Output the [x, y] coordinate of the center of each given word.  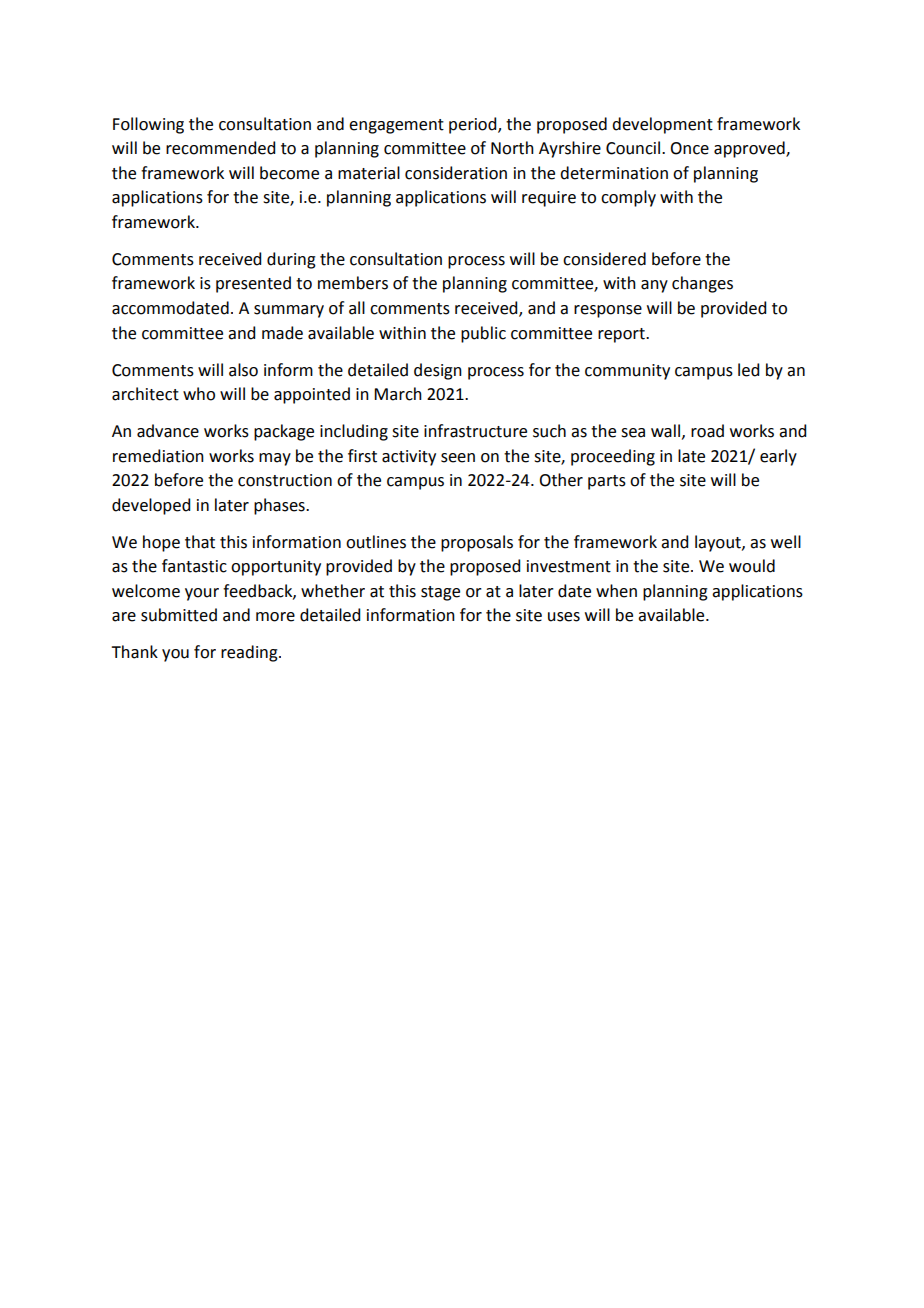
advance [168, 431]
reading [250, 653]
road [707, 431]
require [549, 199]
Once [689, 148]
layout [719, 543]
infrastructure [475, 431]
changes [702, 284]
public [483, 334]
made [282, 333]
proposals [477, 543]
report [622, 335]
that [200, 542]
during [291, 260]
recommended [220, 148]
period [474, 125]
